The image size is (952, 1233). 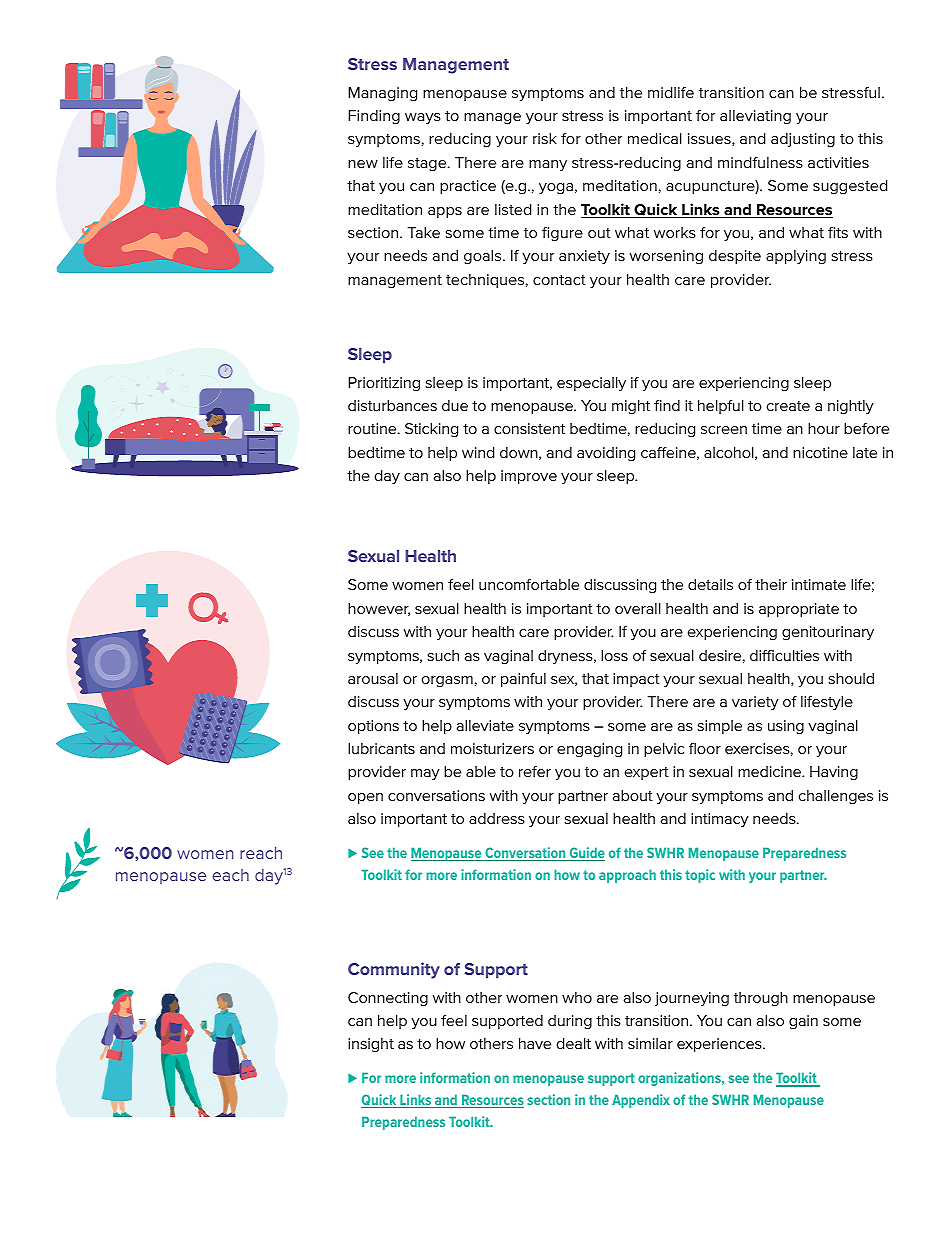 What do you see at coordinates (379, 609) in the screenshot?
I see `however` at bounding box center [379, 609].
